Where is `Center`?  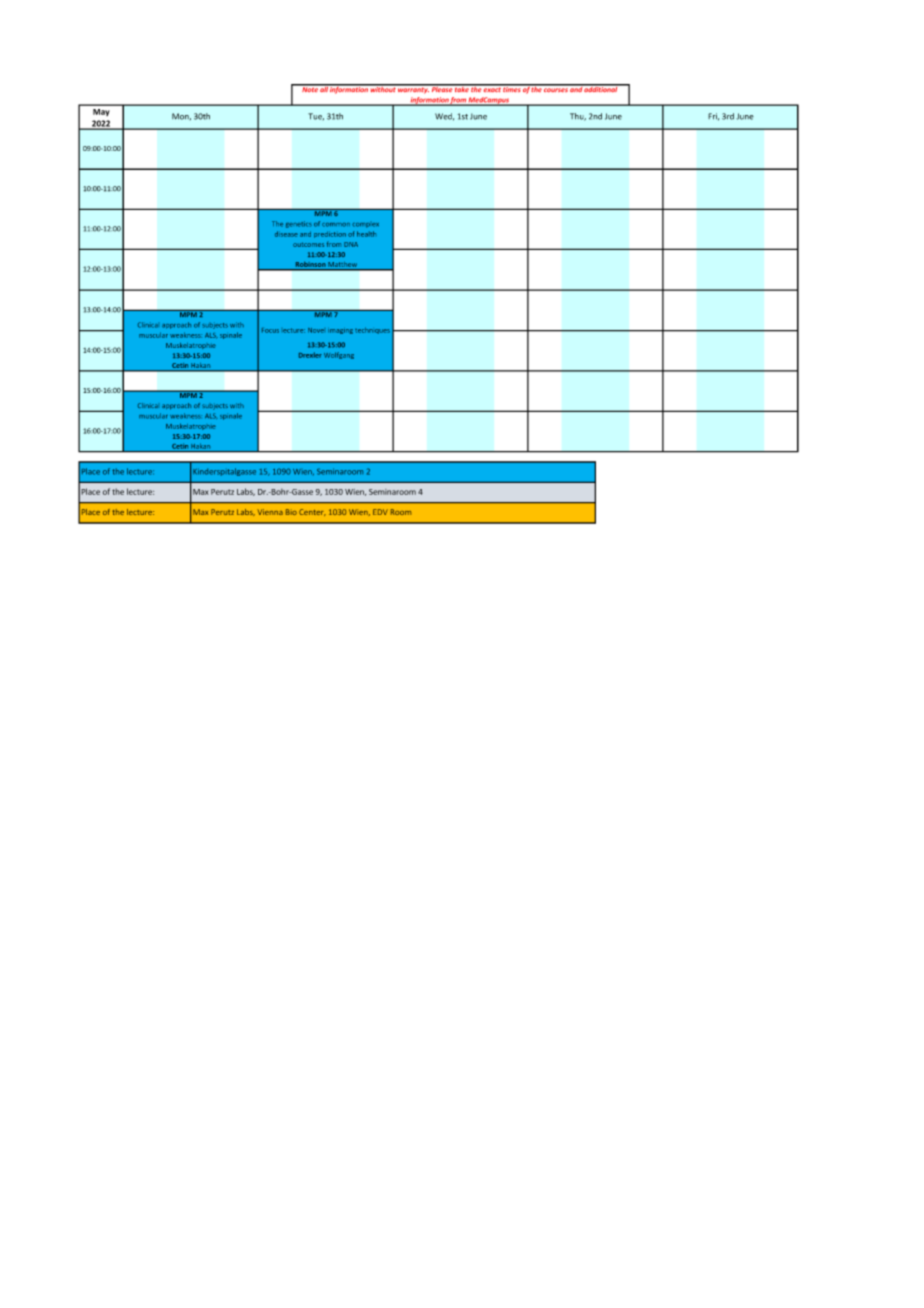
Center is located at coordinates (312, 512).
